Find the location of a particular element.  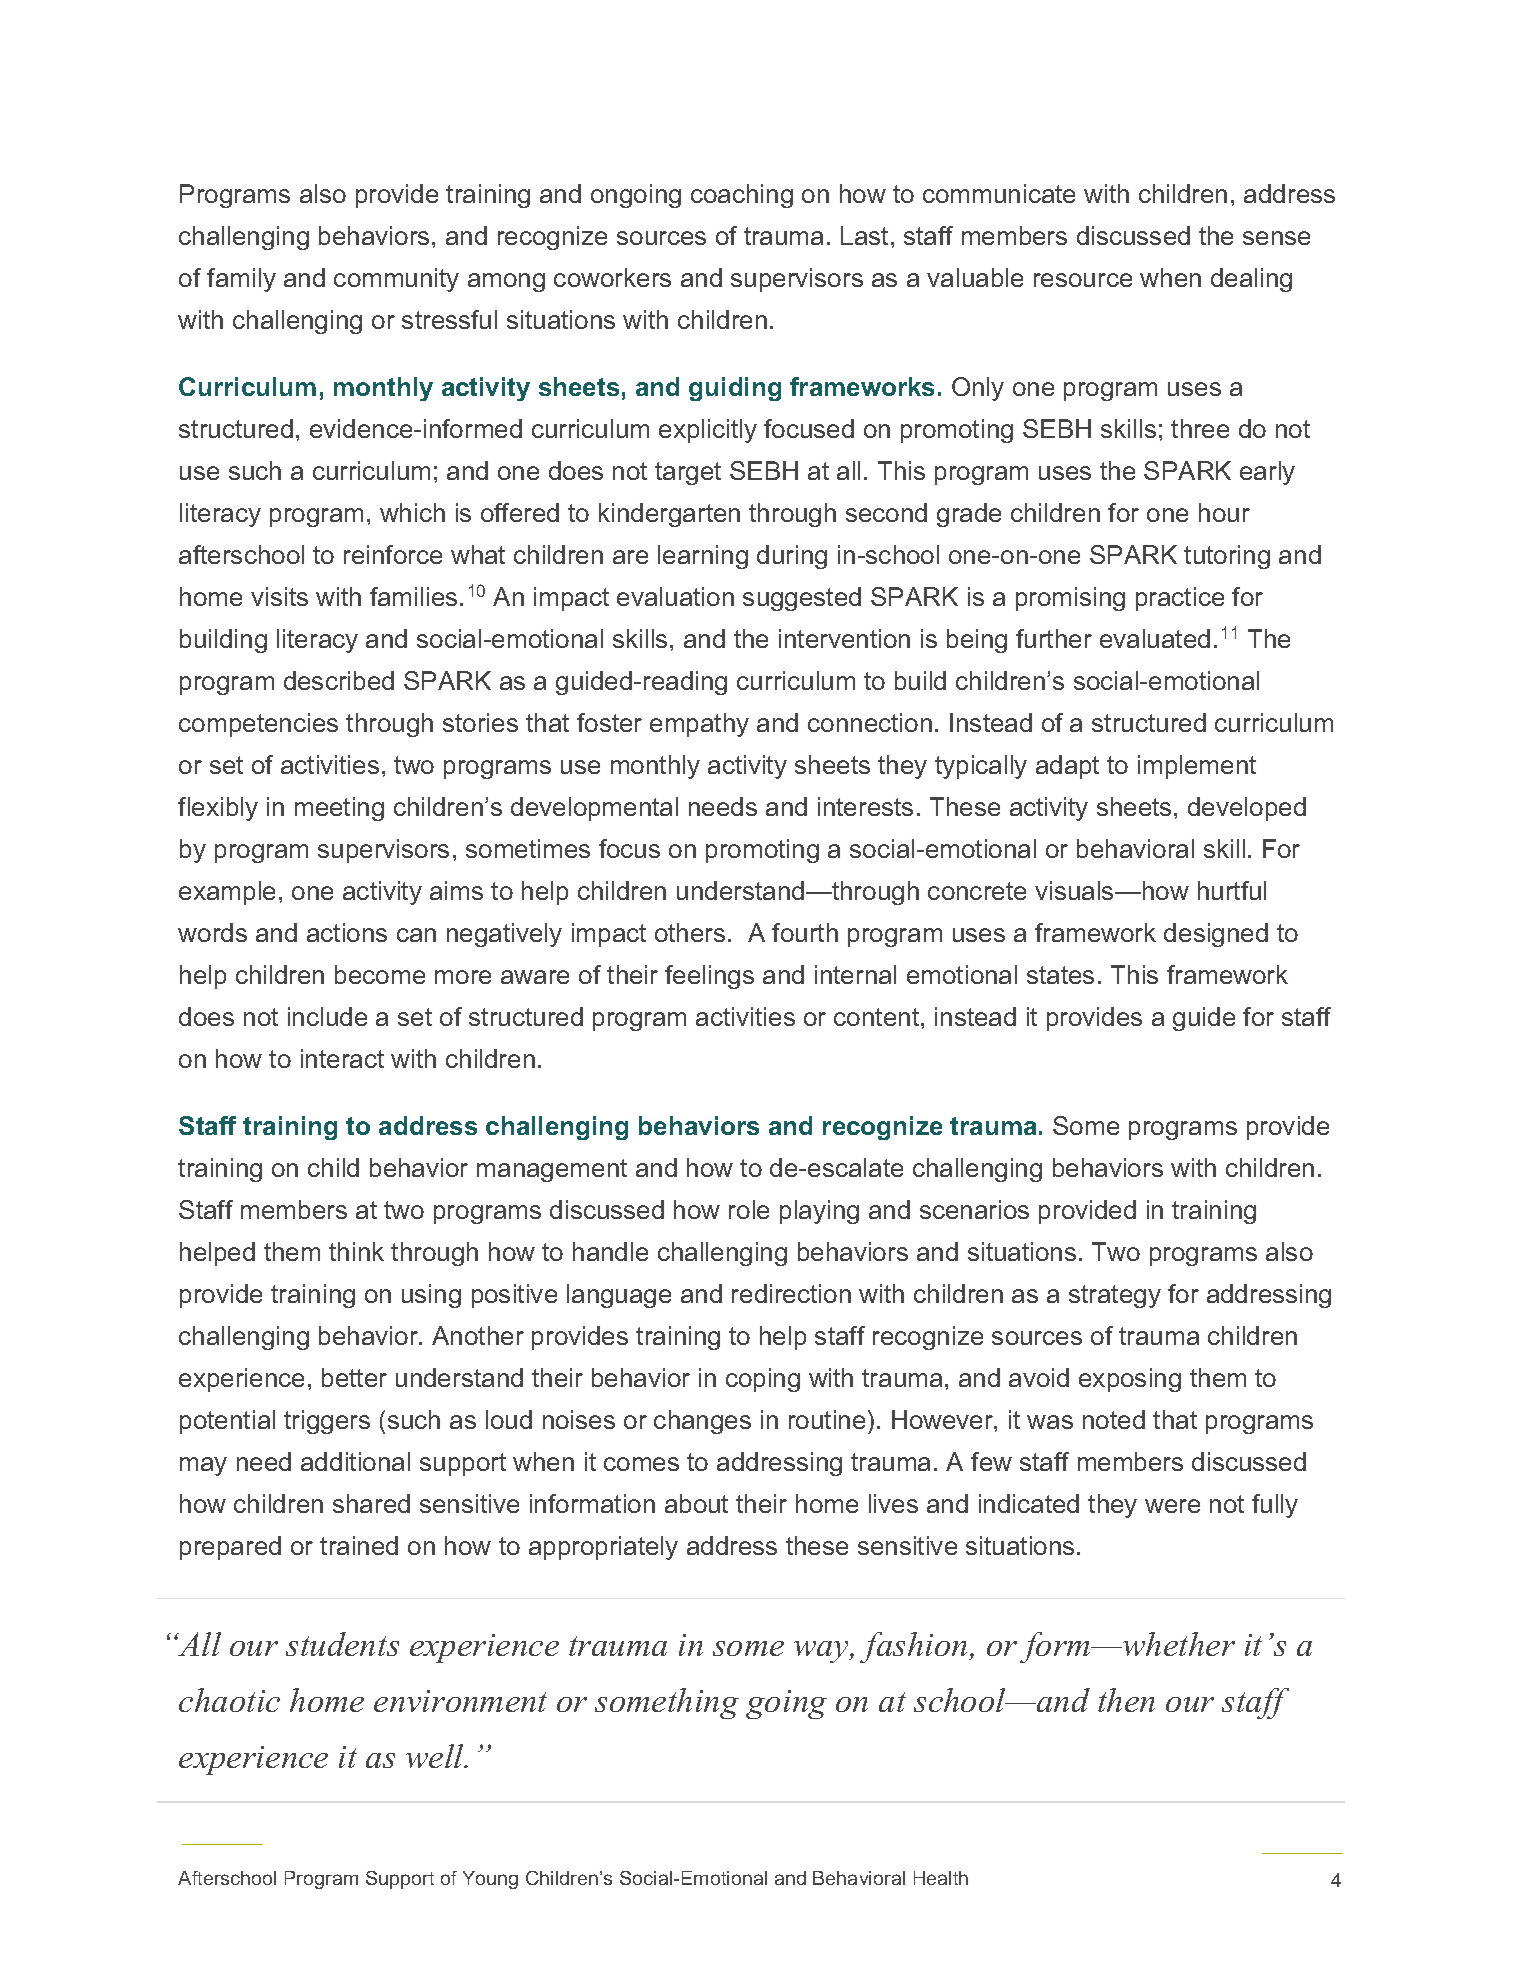

well is located at coordinates (436, 1756).
